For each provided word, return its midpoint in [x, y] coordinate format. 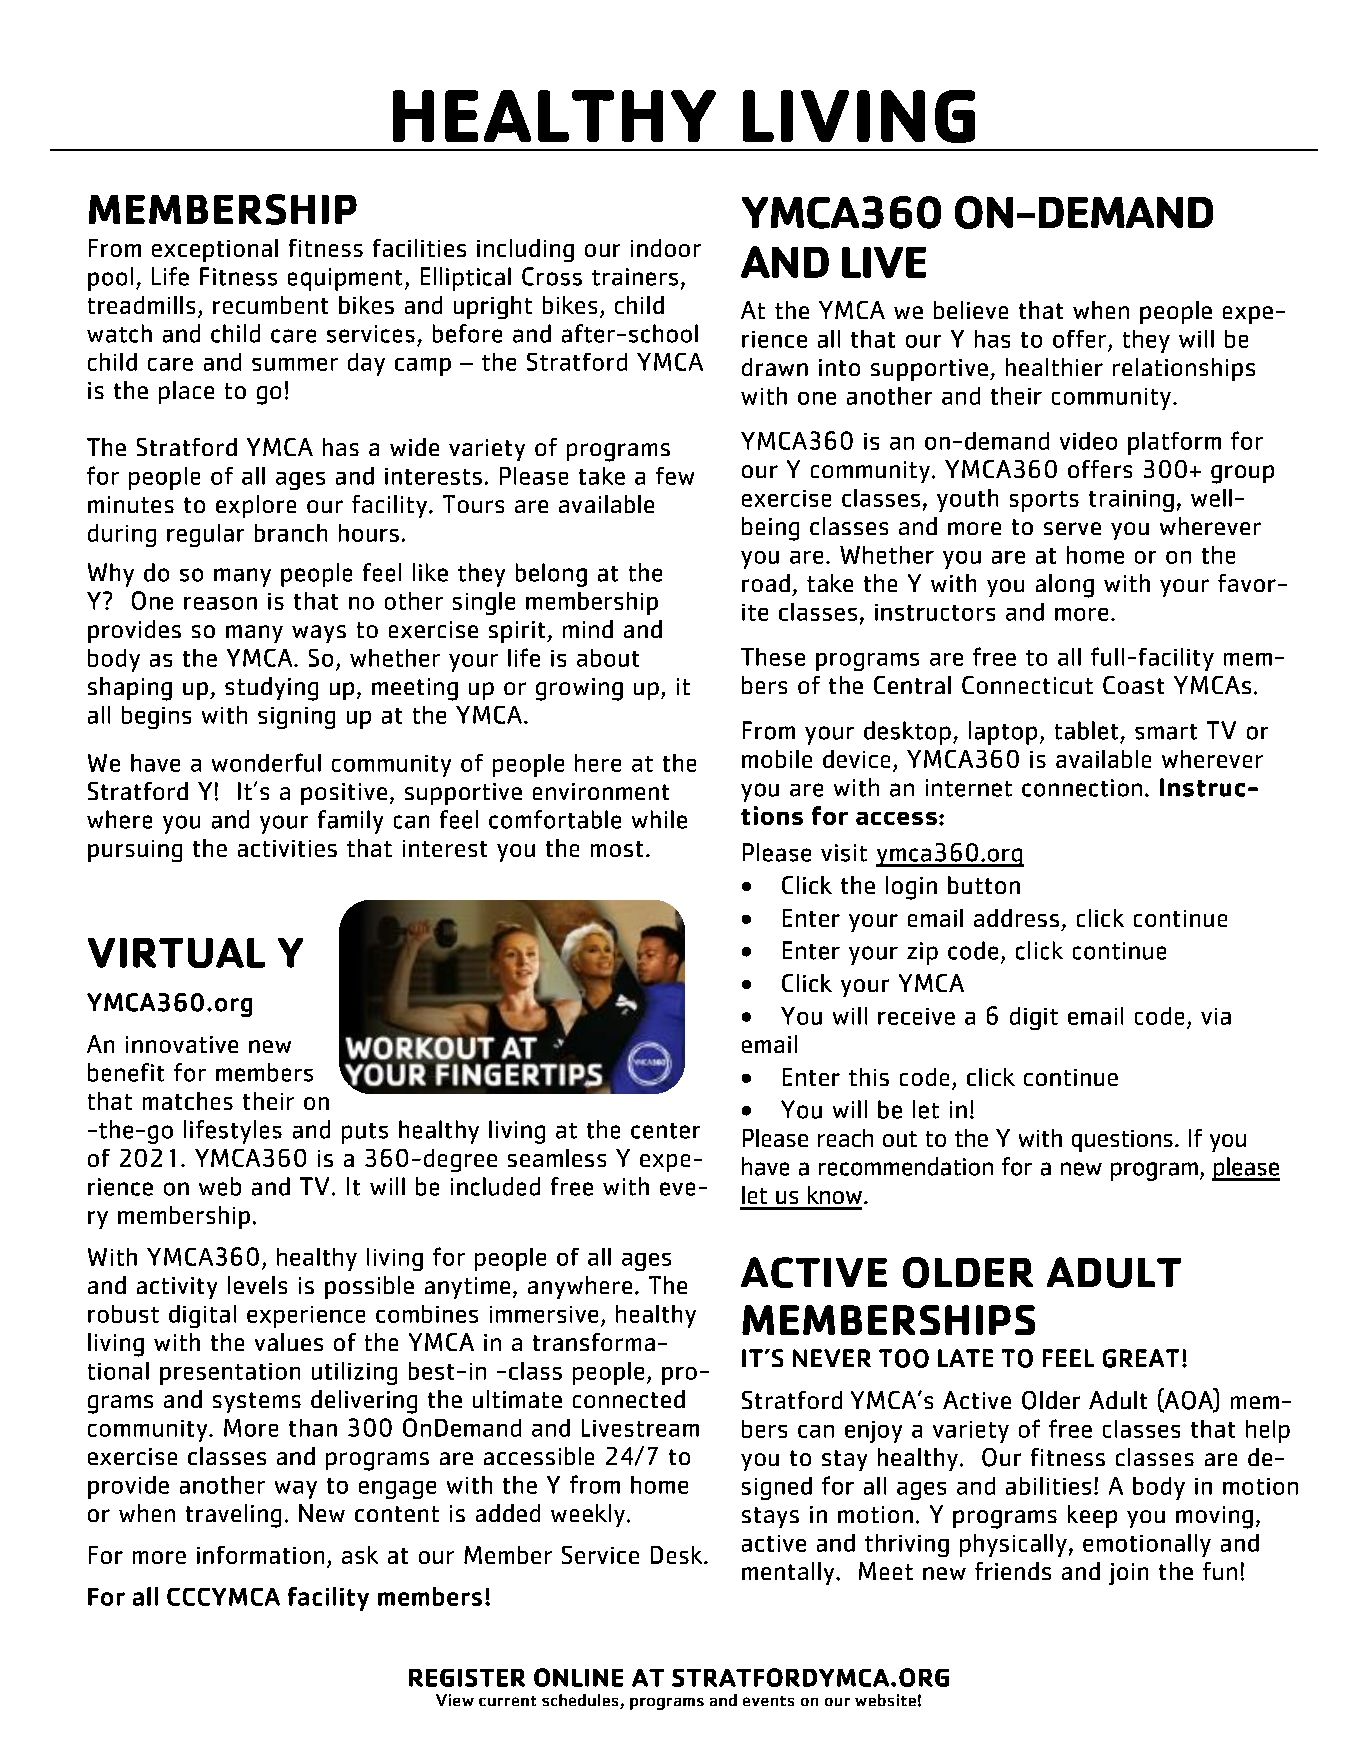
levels [257, 1285]
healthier [1054, 367]
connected [629, 1399]
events [768, 1701]
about [608, 658]
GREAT [1141, 1358]
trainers [635, 277]
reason [220, 603]
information [260, 1555]
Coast [1133, 685]
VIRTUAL [176, 953]
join [1128, 1574]
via [1216, 1016]
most [617, 849]
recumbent [270, 305]
